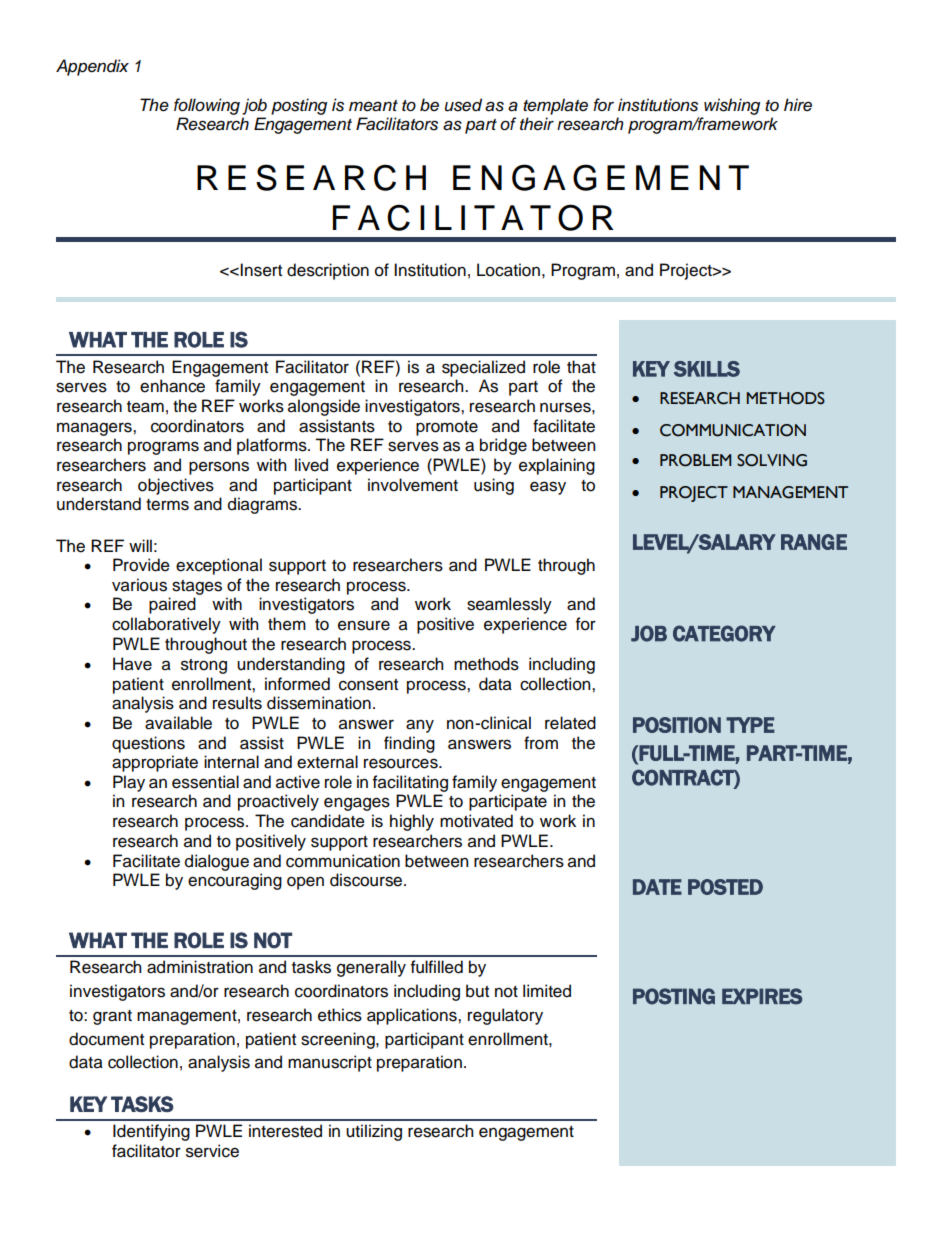 Image resolution: width=952 pixels, height=1233 pixels. I want to click on paired, so click(172, 605).
